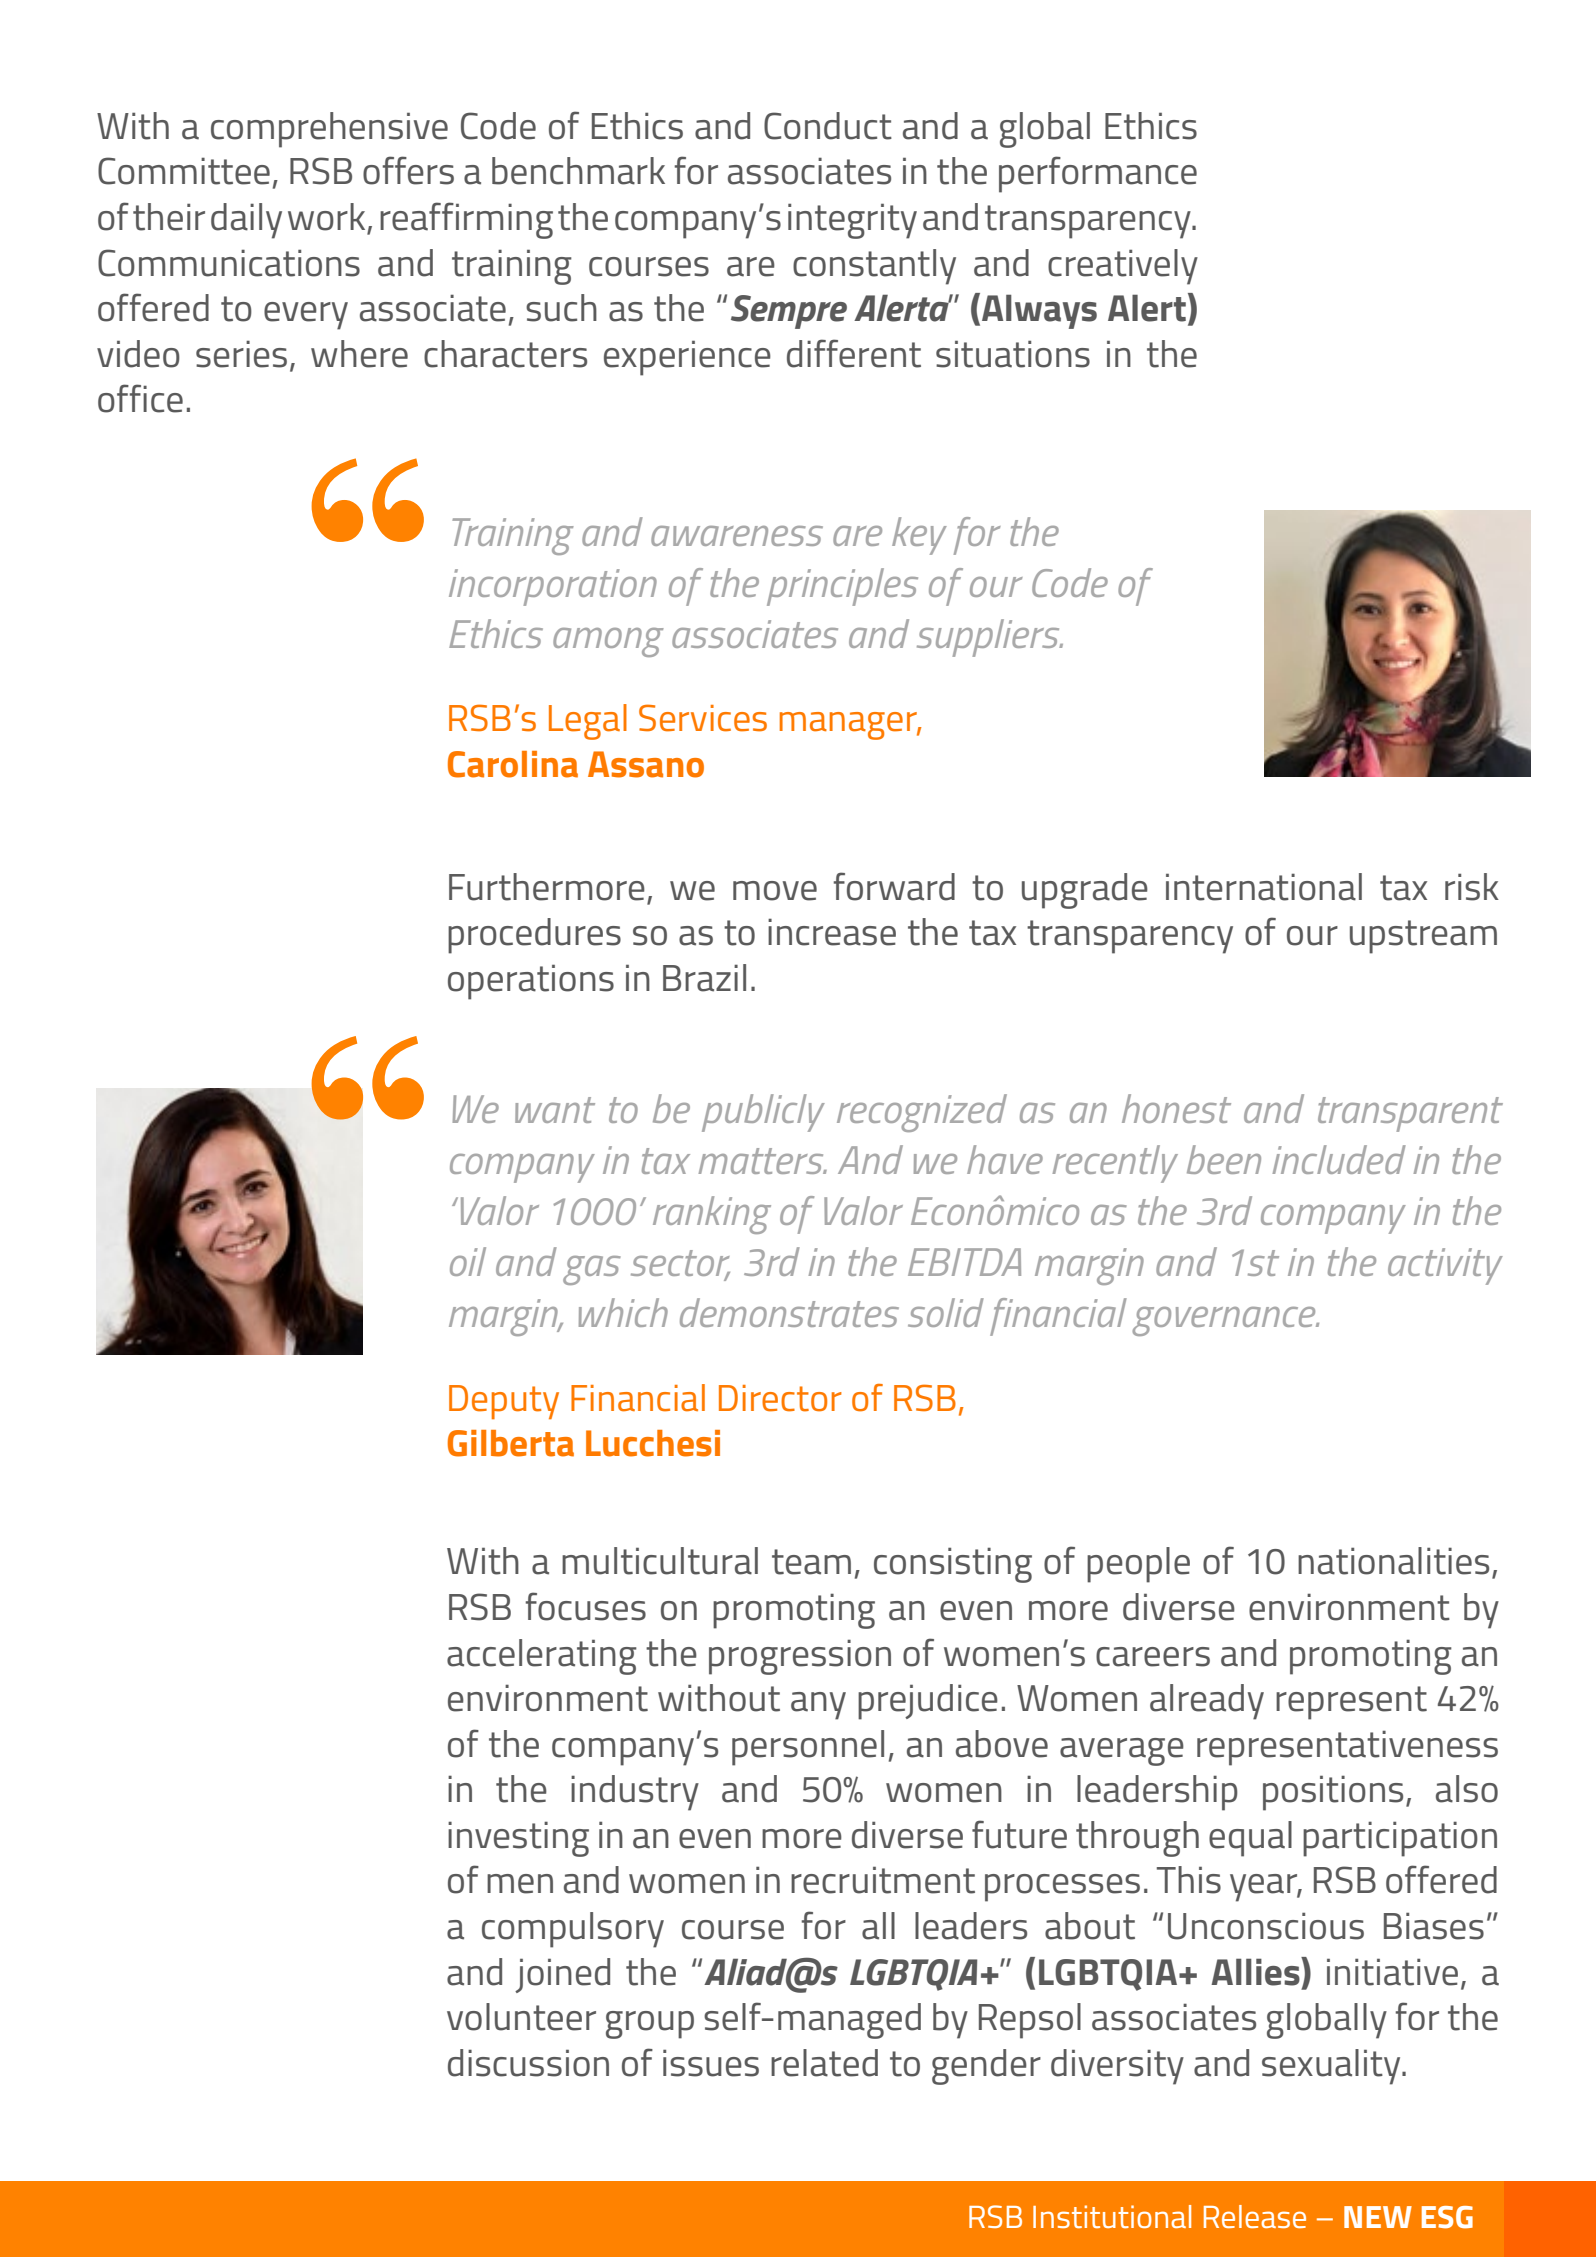 This screenshot has width=1596, height=2257. I want to click on Deputy, so click(504, 1402).
